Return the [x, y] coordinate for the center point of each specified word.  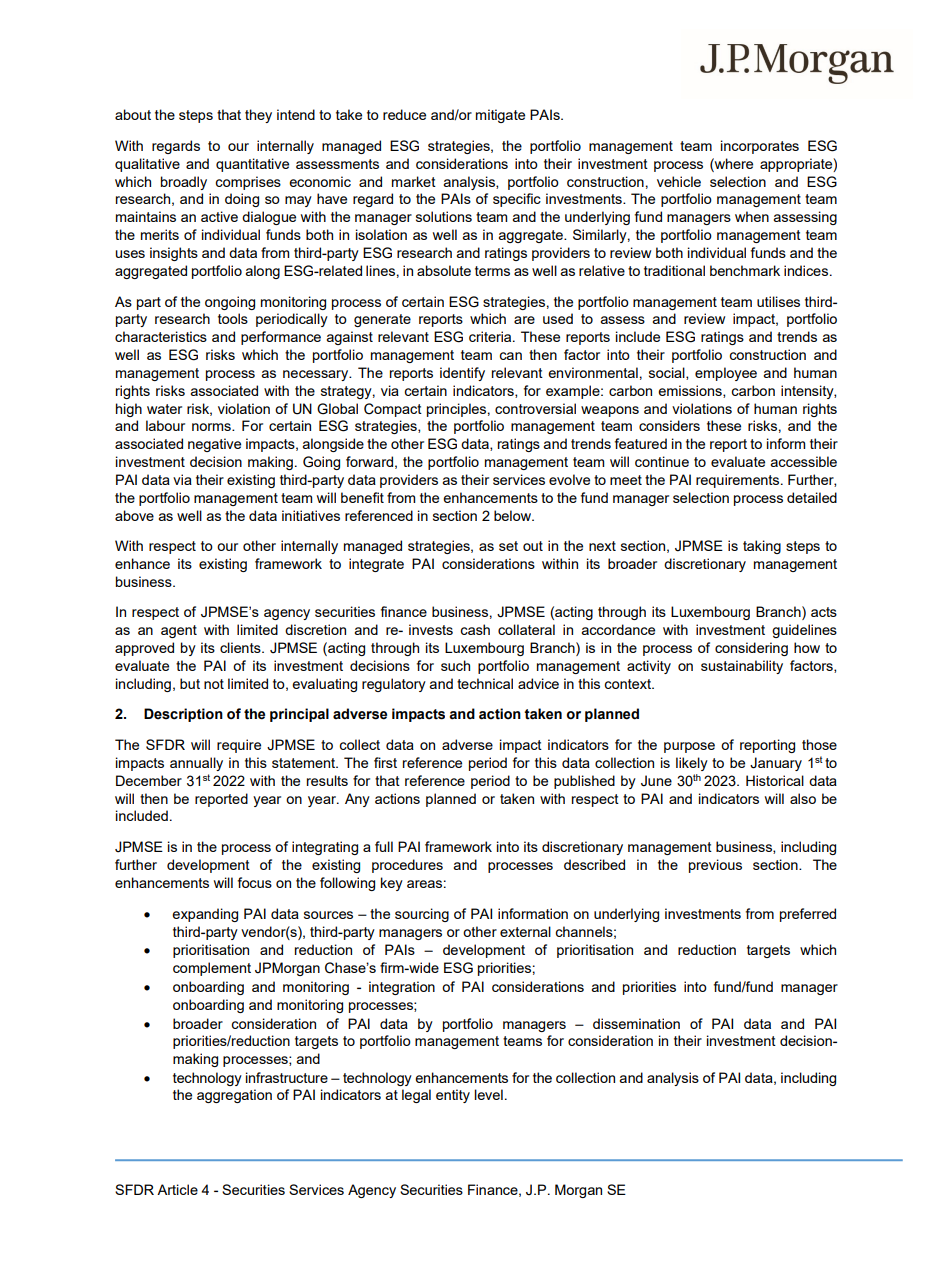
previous [715, 866]
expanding [205, 915]
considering [751, 649]
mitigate [500, 116]
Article [177, 1189]
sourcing [422, 915]
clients [241, 647]
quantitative [252, 165]
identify [462, 374]
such [455, 665]
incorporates [760, 147]
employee [726, 374]
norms [212, 427]
